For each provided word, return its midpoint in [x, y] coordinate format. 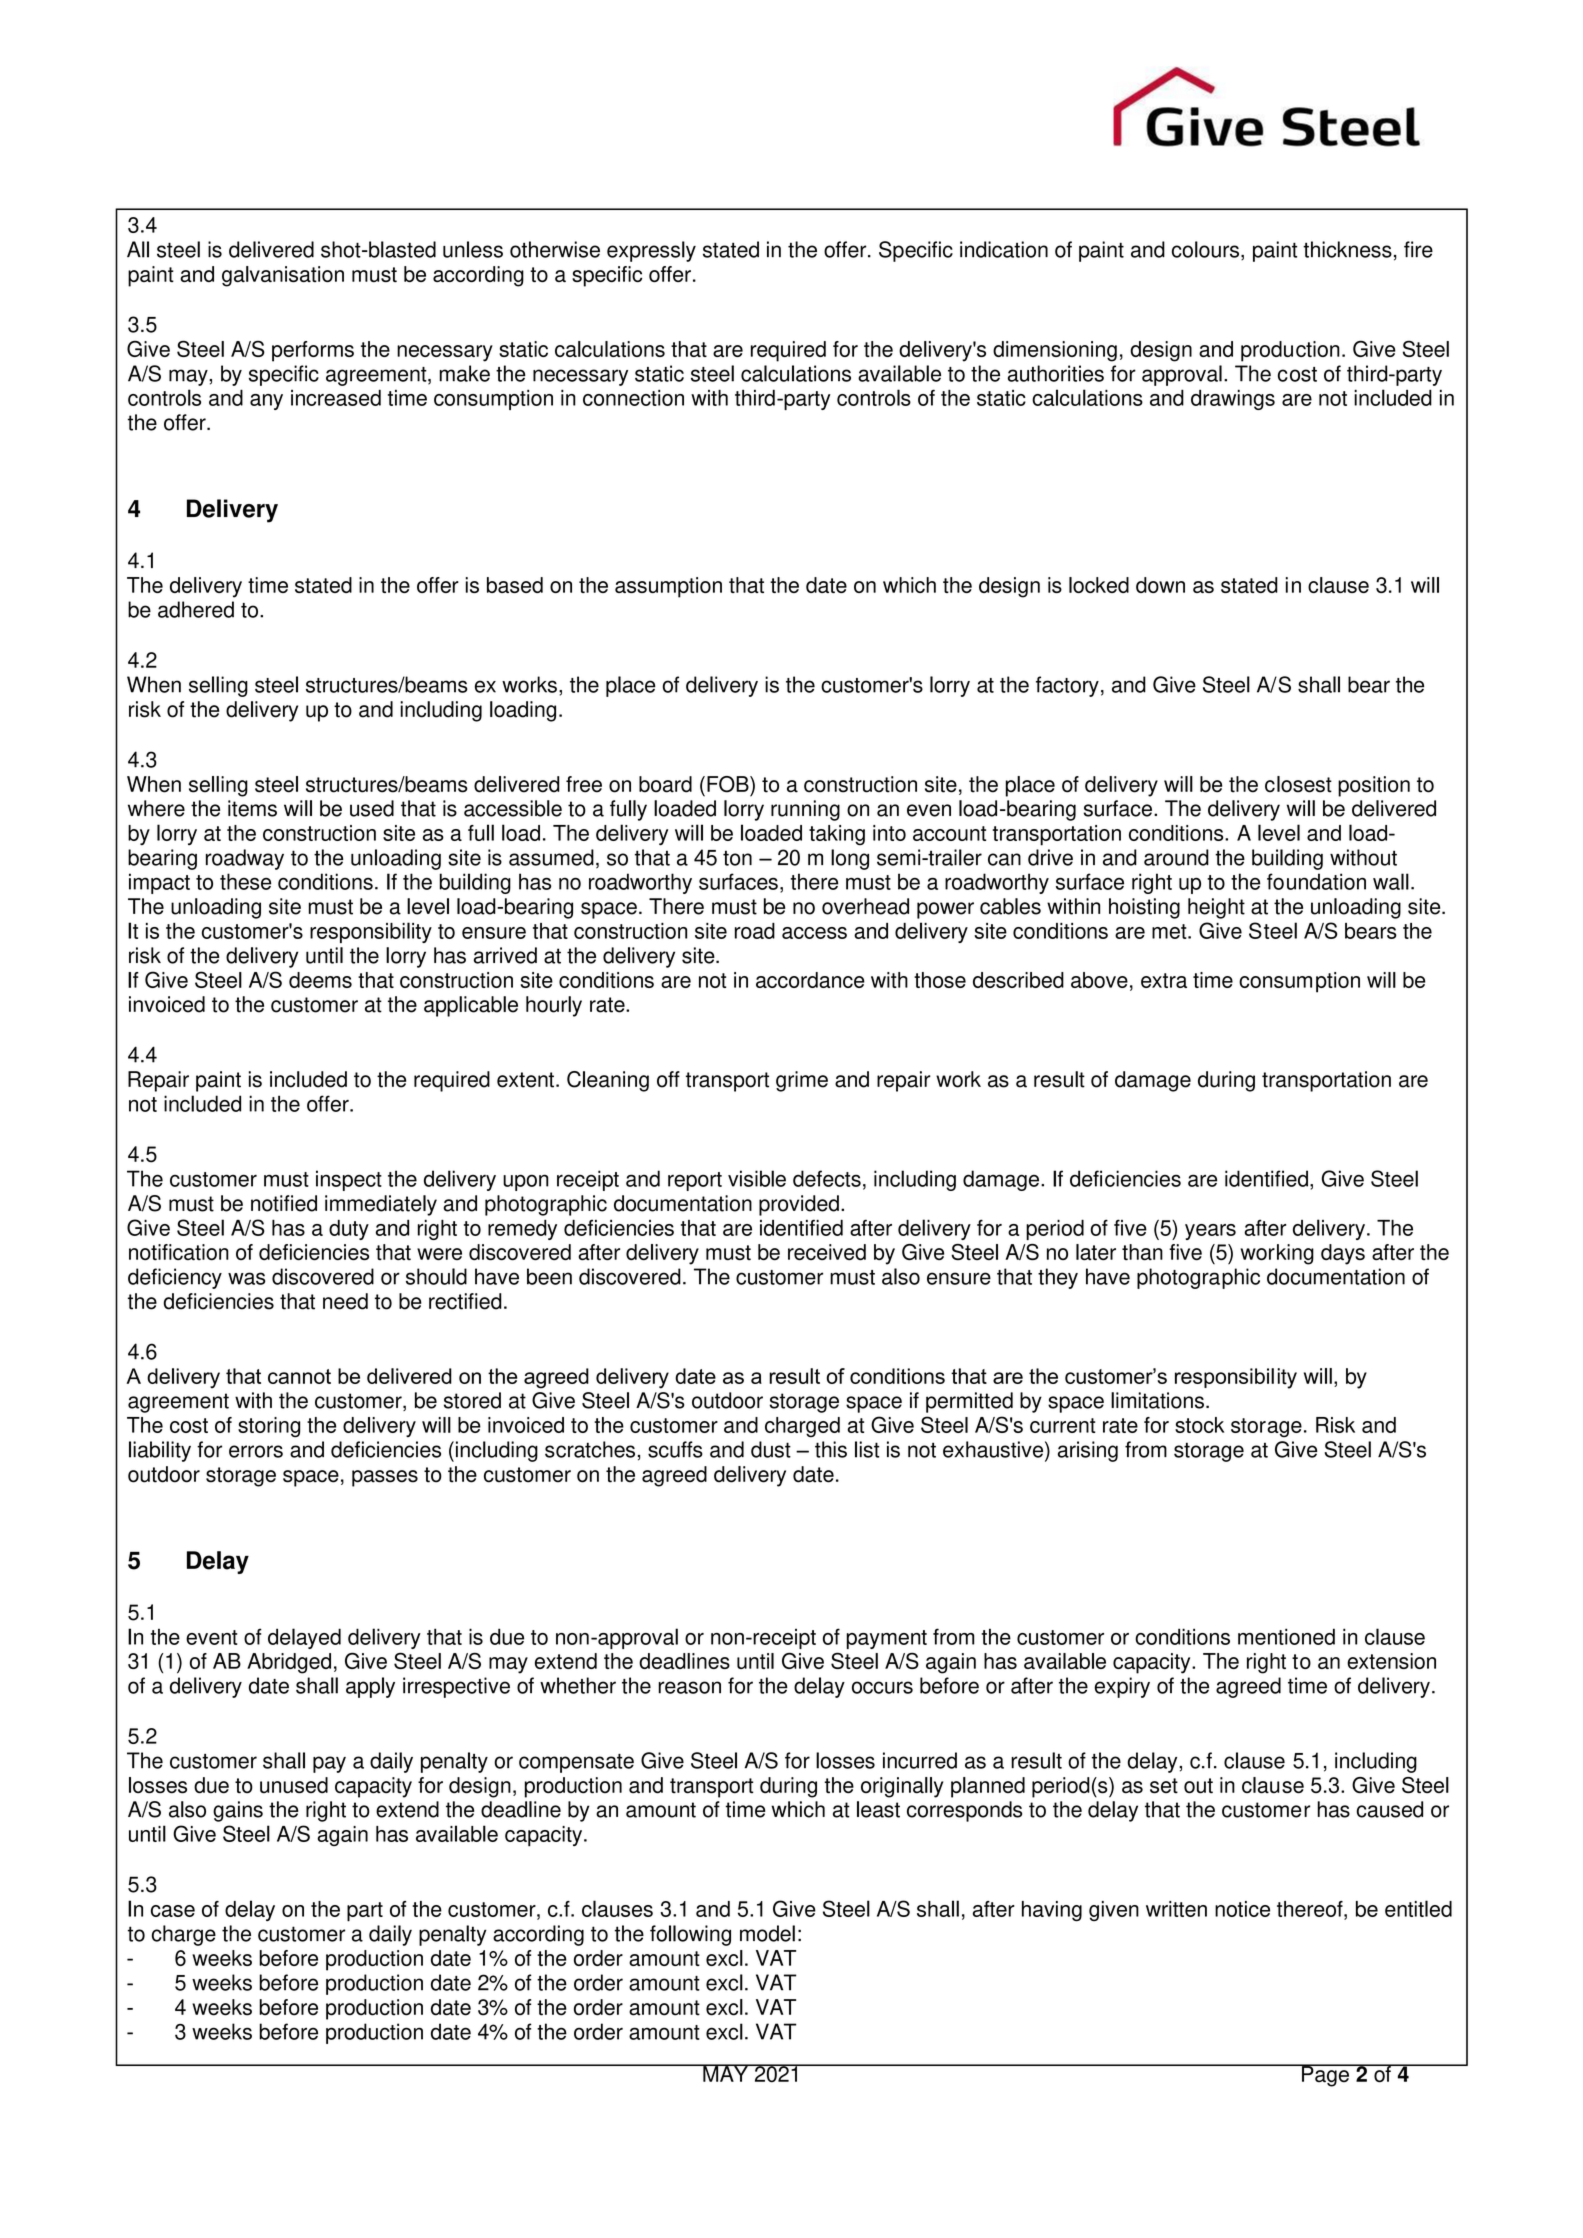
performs [313, 351]
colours [1205, 249]
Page [1325, 2075]
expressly [651, 251]
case [173, 1911]
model [767, 1933]
